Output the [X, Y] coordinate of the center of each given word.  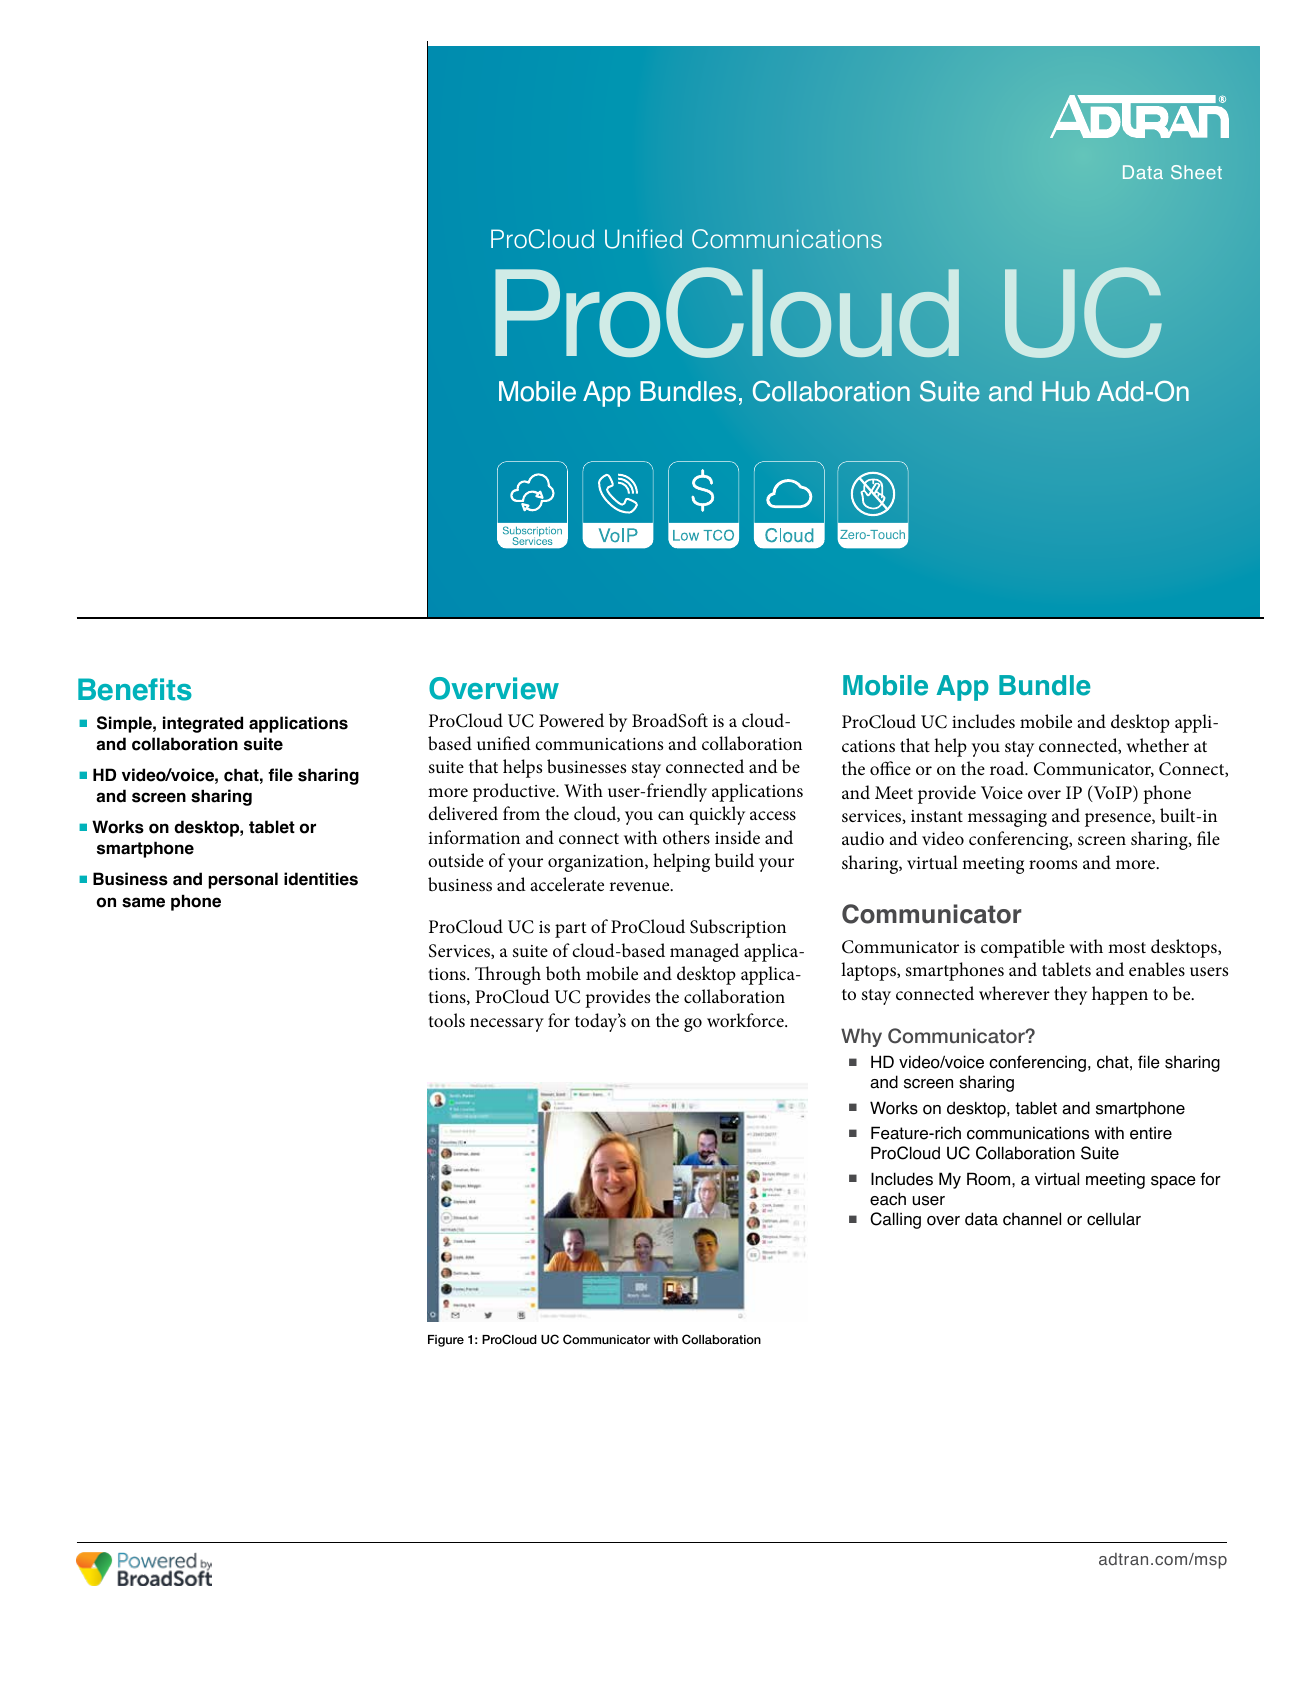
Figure [446, 1341]
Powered [571, 720]
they [1070, 995]
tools [446, 1020]
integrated [203, 724]
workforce [746, 1020]
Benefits [135, 689]
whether [1157, 745]
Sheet [1196, 172]
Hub [1066, 391]
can [671, 815]
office [890, 768]
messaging [1007, 818]
